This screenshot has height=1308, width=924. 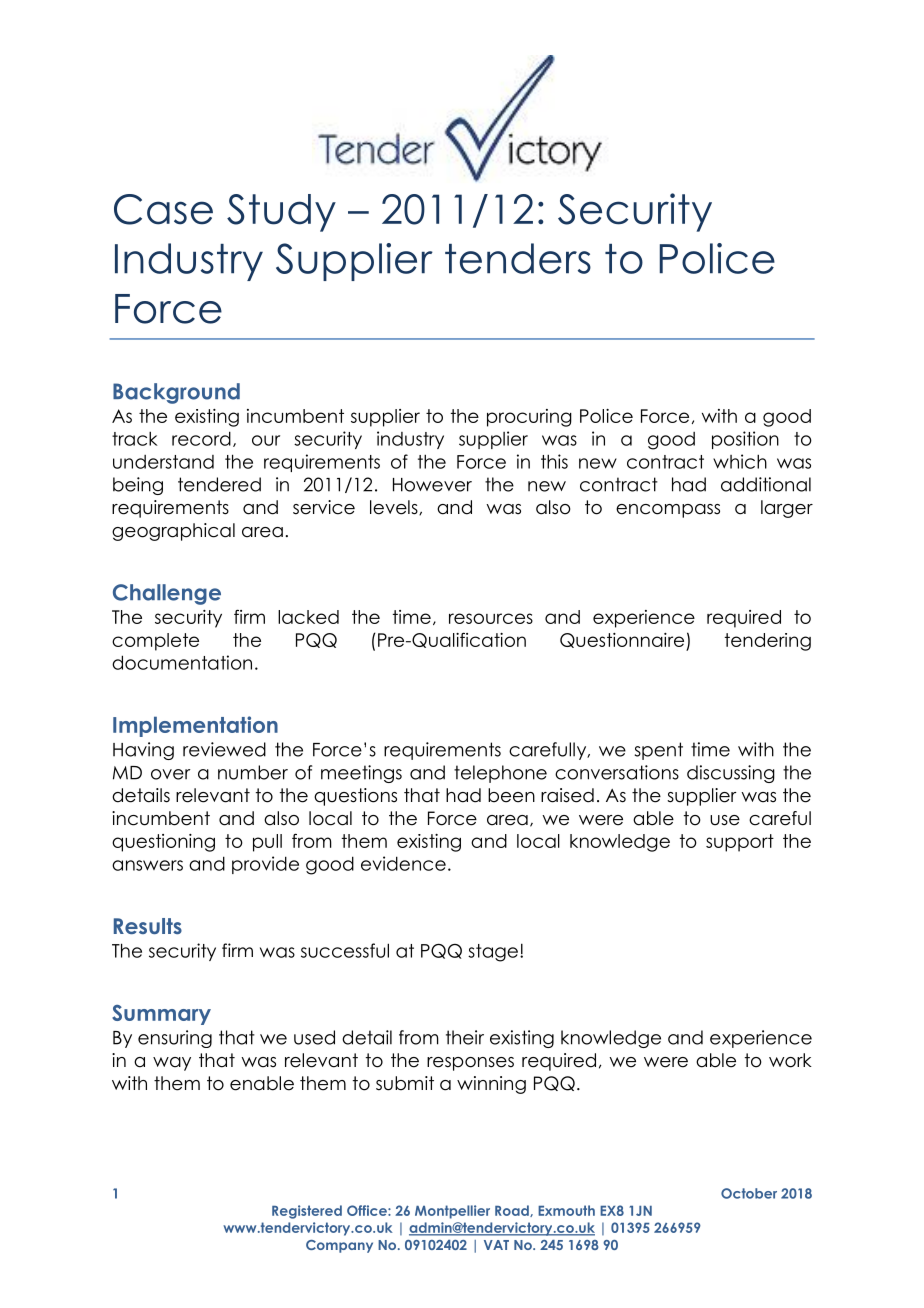 What do you see at coordinates (518, 258) in the screenshot?
I see `tenders` at bounding box center [518, 258].
